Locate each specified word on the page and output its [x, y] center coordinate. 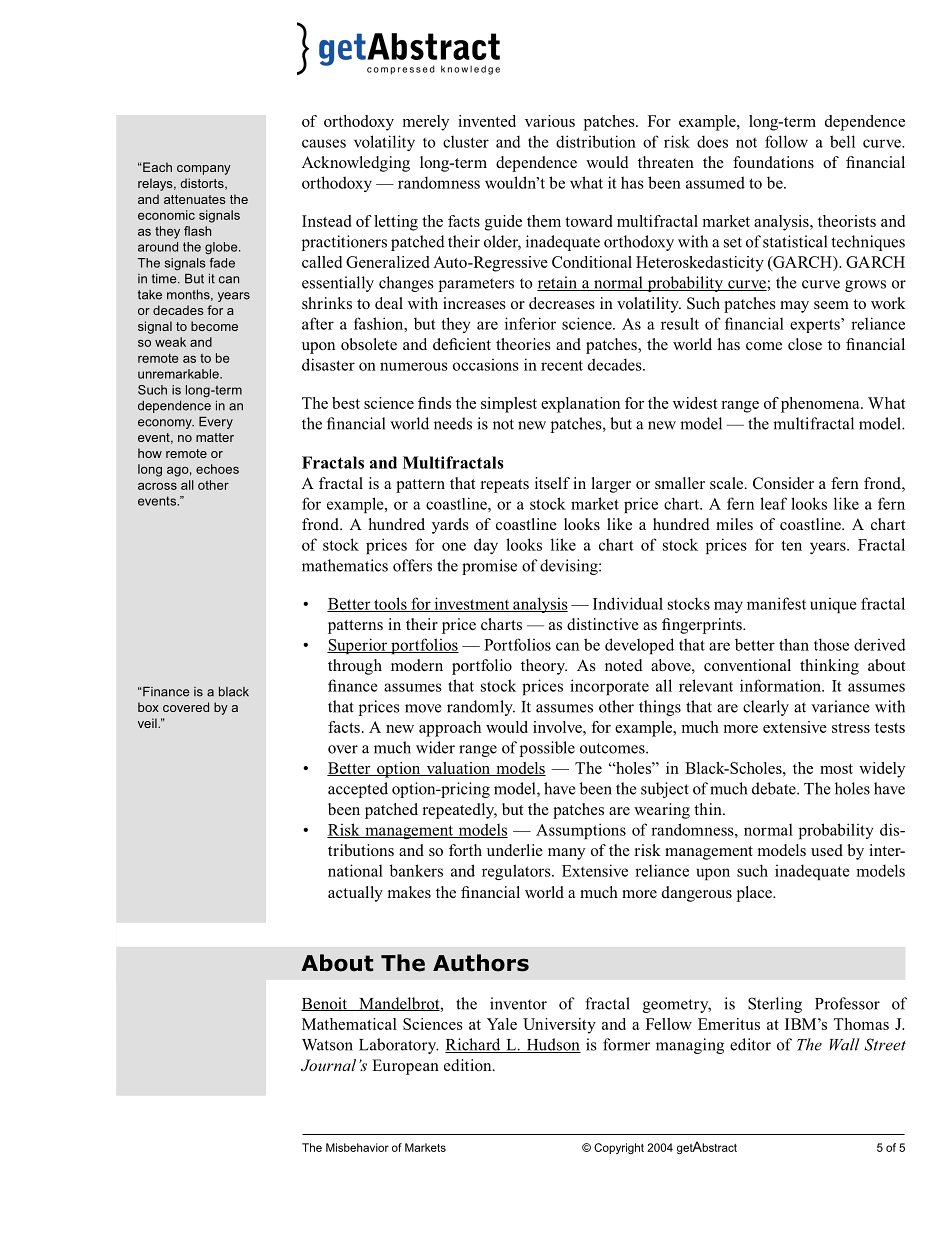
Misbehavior [357, 1147]
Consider [783, 483]
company [204, 170]
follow [786, 141]
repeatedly [459, 811]
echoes [217, 469]
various [550, 121]
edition [469, 1065]
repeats [504, 486]
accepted [358, 790]
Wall [845, 1044]
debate [775, 788]
